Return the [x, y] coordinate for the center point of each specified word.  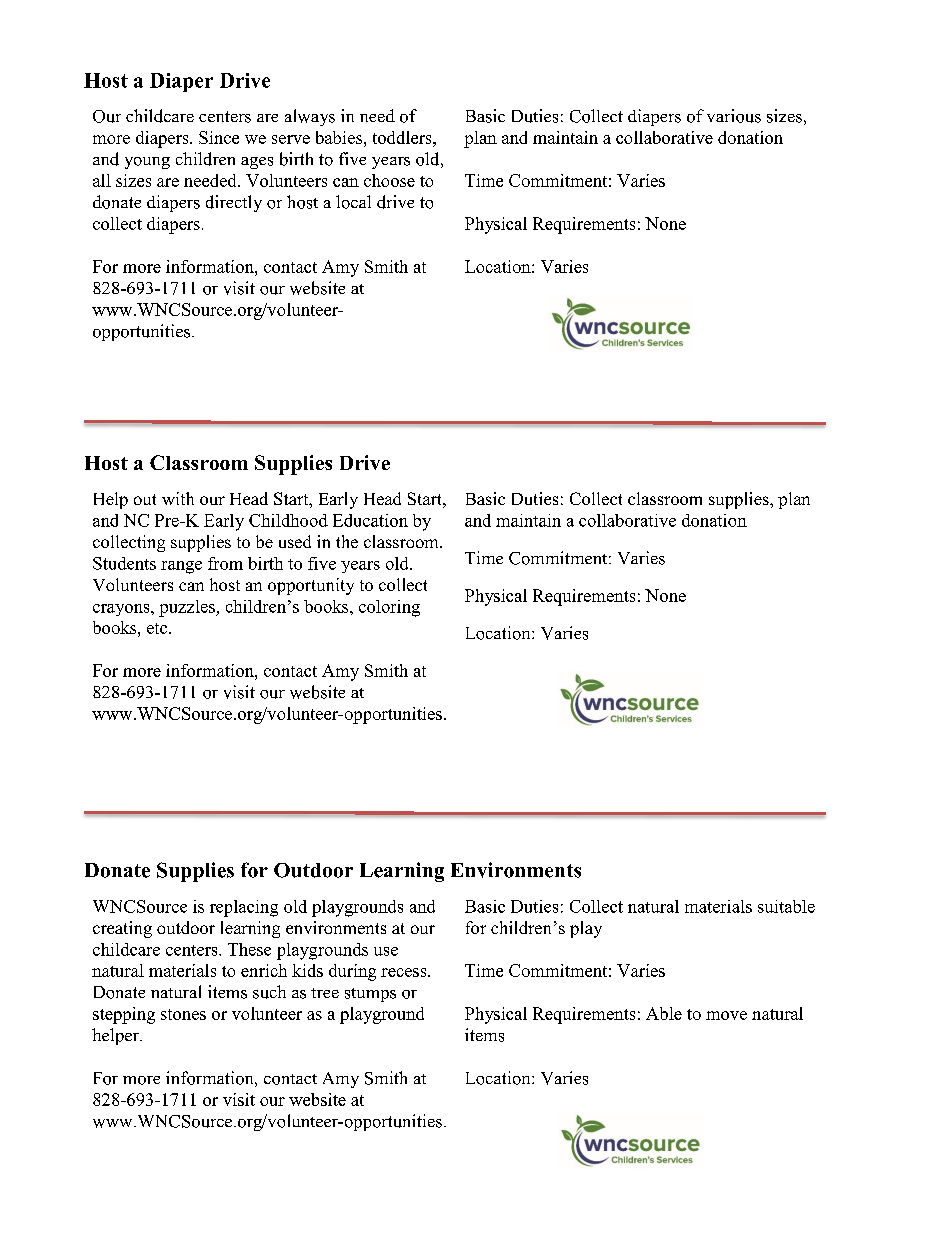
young [147, 163]
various [734, 116]
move [726, 1015]
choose [389, 180]
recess [405, 972]
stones [183, 1014]
